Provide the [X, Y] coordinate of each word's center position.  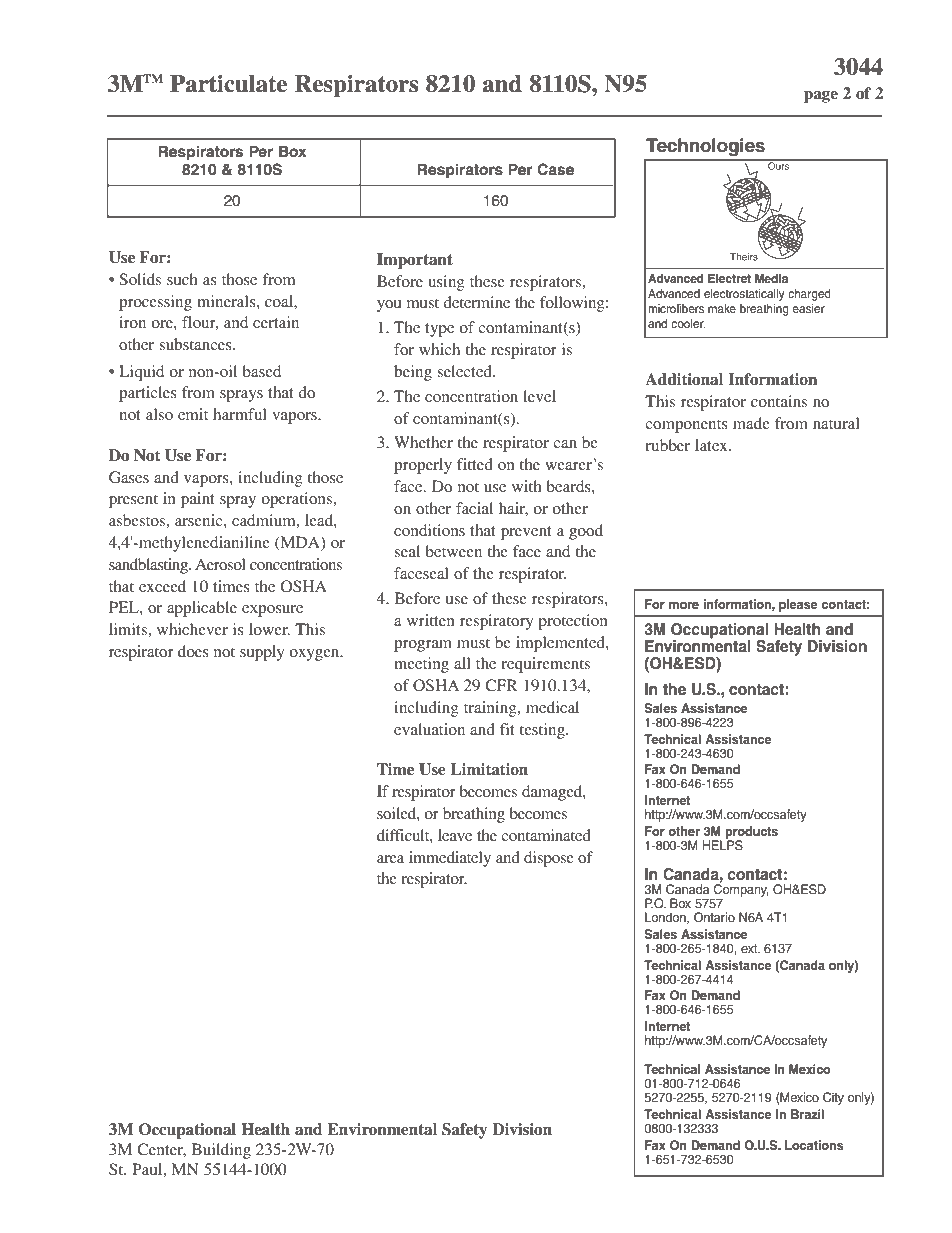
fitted [475, 464]
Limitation [489, 769]
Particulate [228, 84]
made [751, 423]
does [193, 651]
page [821, 97]
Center [161, 1150]
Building [221, 1151]
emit [193, 414]
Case [555, 169]
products [751, 833]
